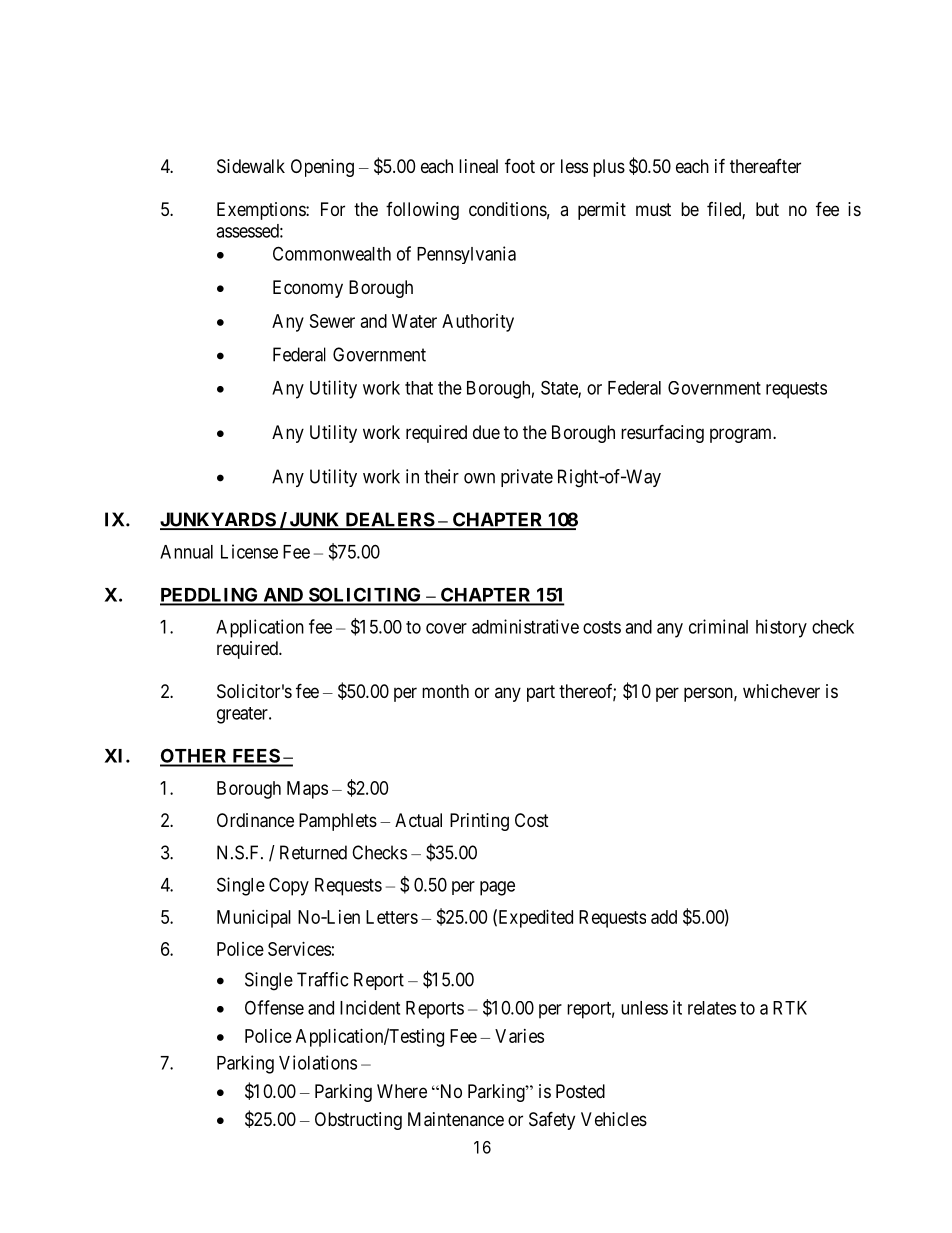 Image resolution: width=952 pixels, height=1233 pixels. Describe the element at coordinates (479, 822) in the image. I see `Printing` at that location.
